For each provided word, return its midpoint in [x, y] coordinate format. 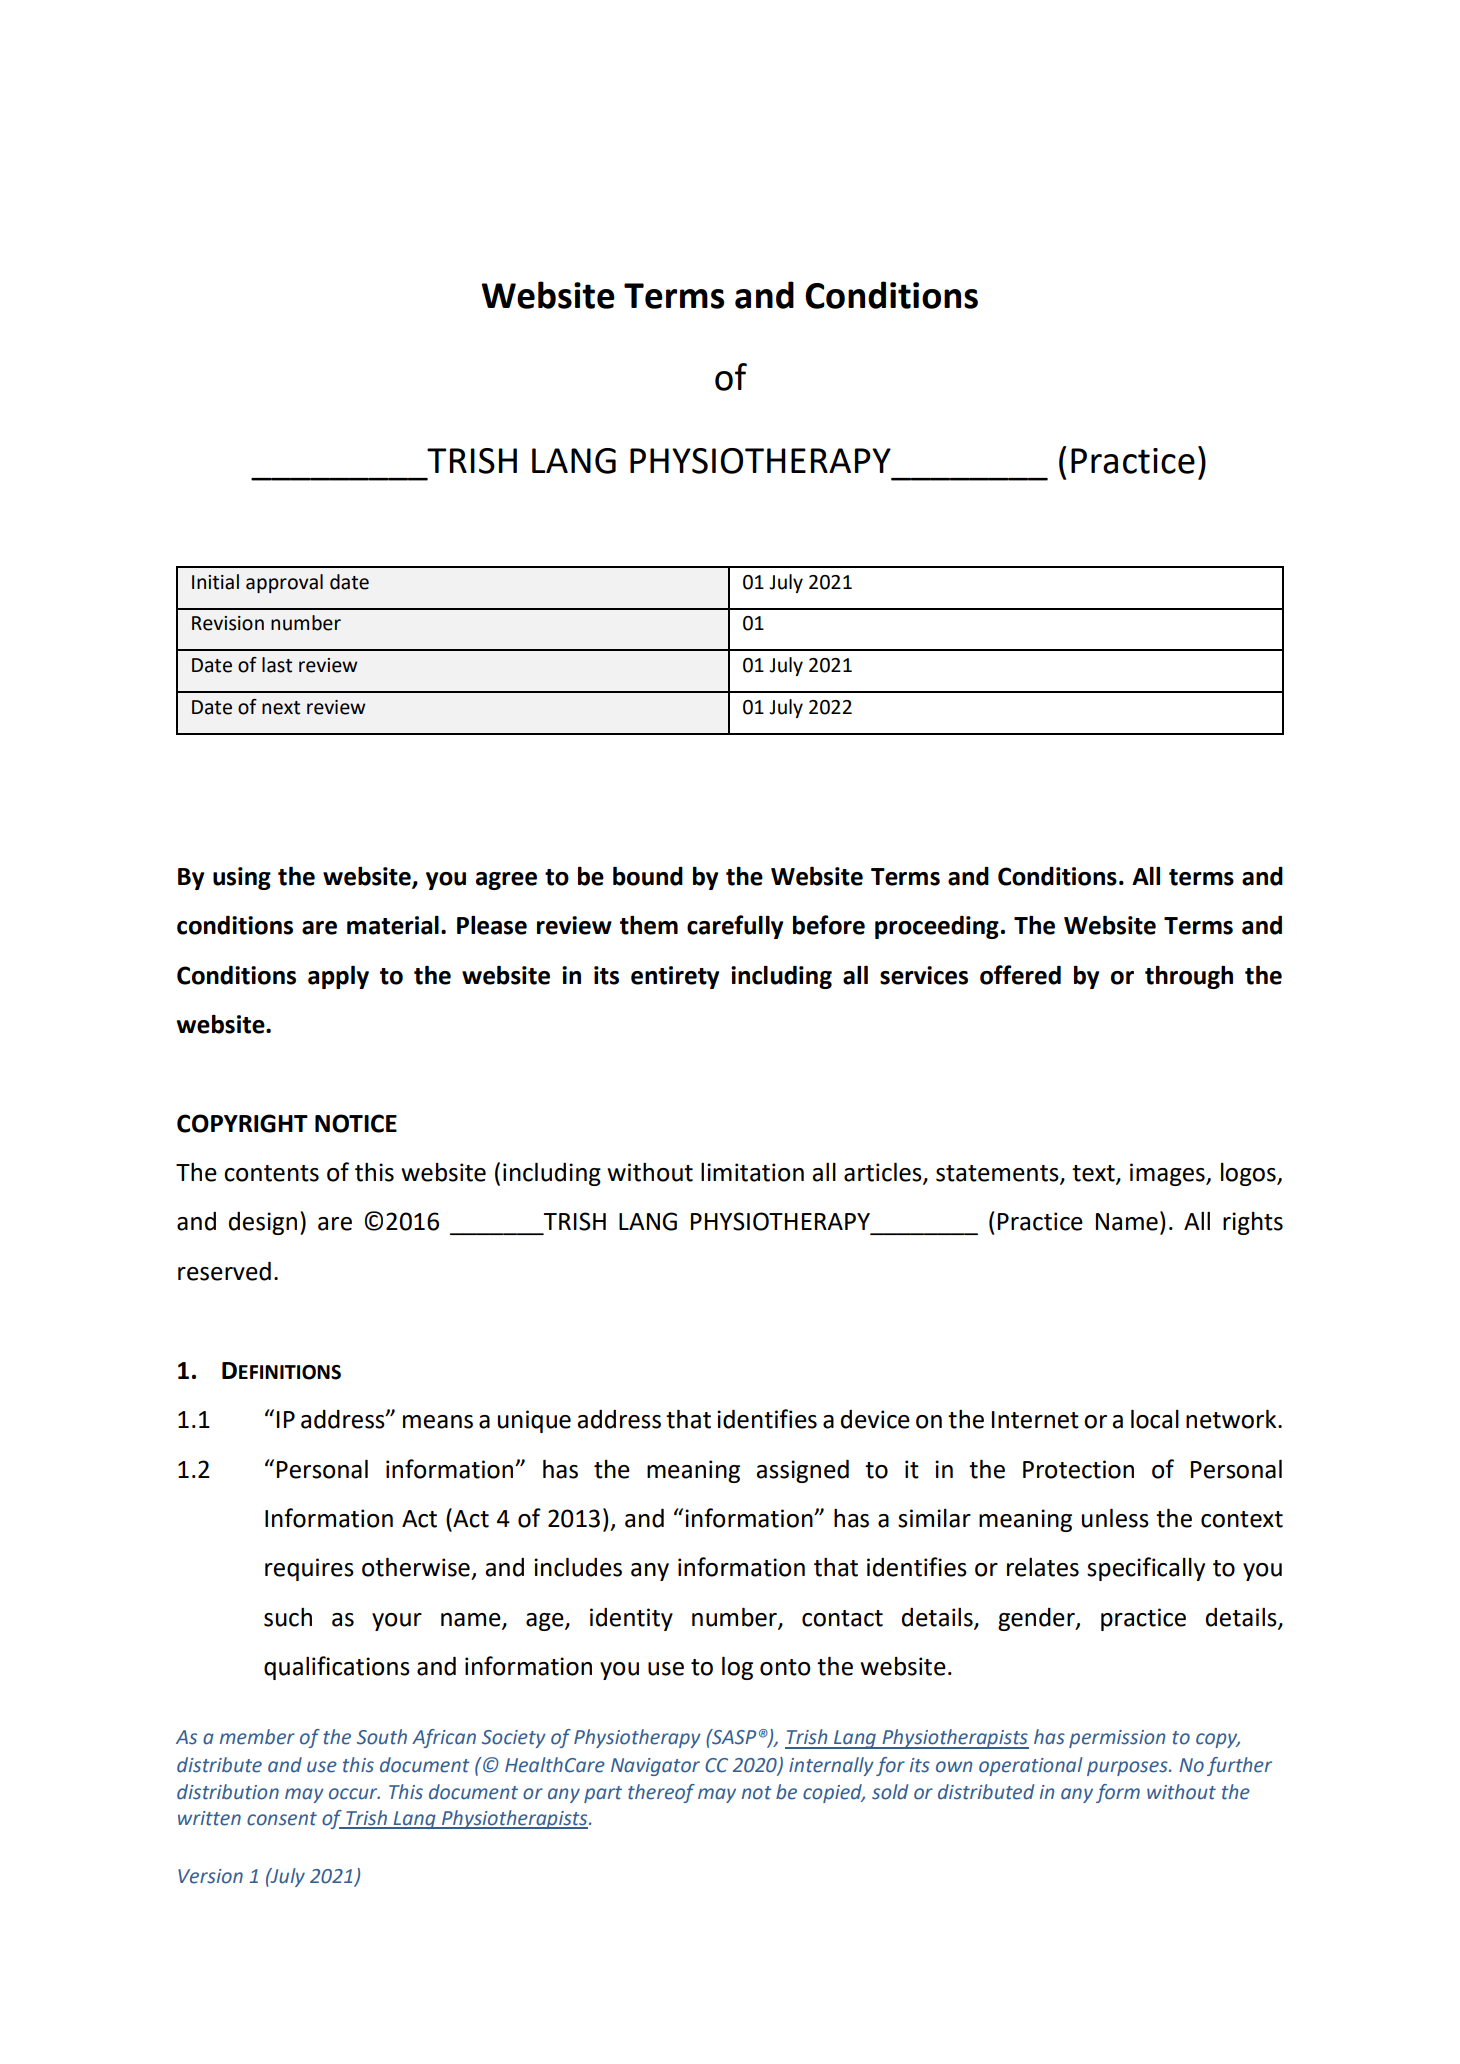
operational [1031, 1766]
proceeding [937, 927]
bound [648, 876]
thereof [661, 1793]
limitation [752, 1172]
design [263, 1223]
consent [282, 1819]
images [1168, 1174]
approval [284, 583]
